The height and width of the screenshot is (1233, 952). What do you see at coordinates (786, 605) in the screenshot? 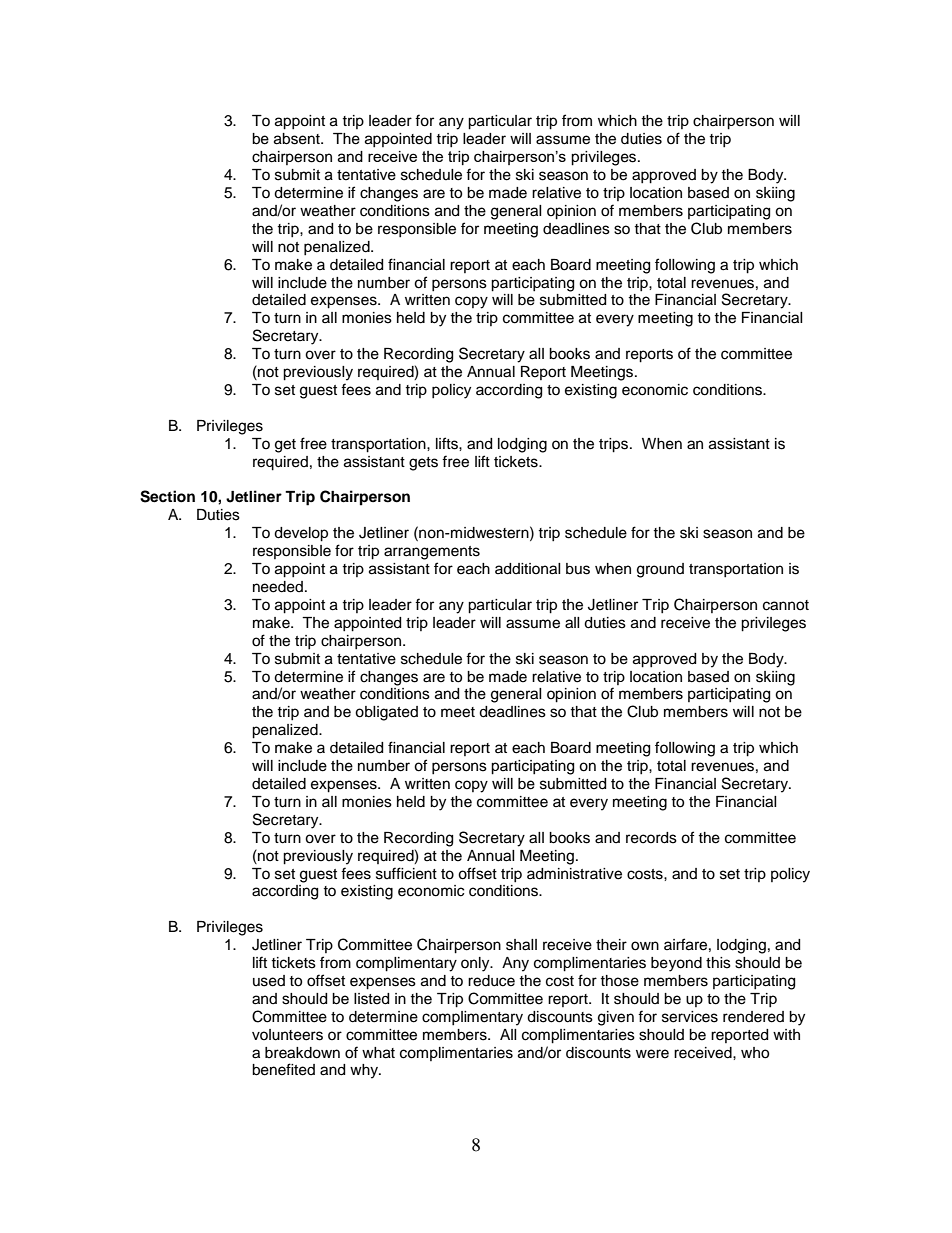
I see `cannot` at bounding box center [786, 605].
